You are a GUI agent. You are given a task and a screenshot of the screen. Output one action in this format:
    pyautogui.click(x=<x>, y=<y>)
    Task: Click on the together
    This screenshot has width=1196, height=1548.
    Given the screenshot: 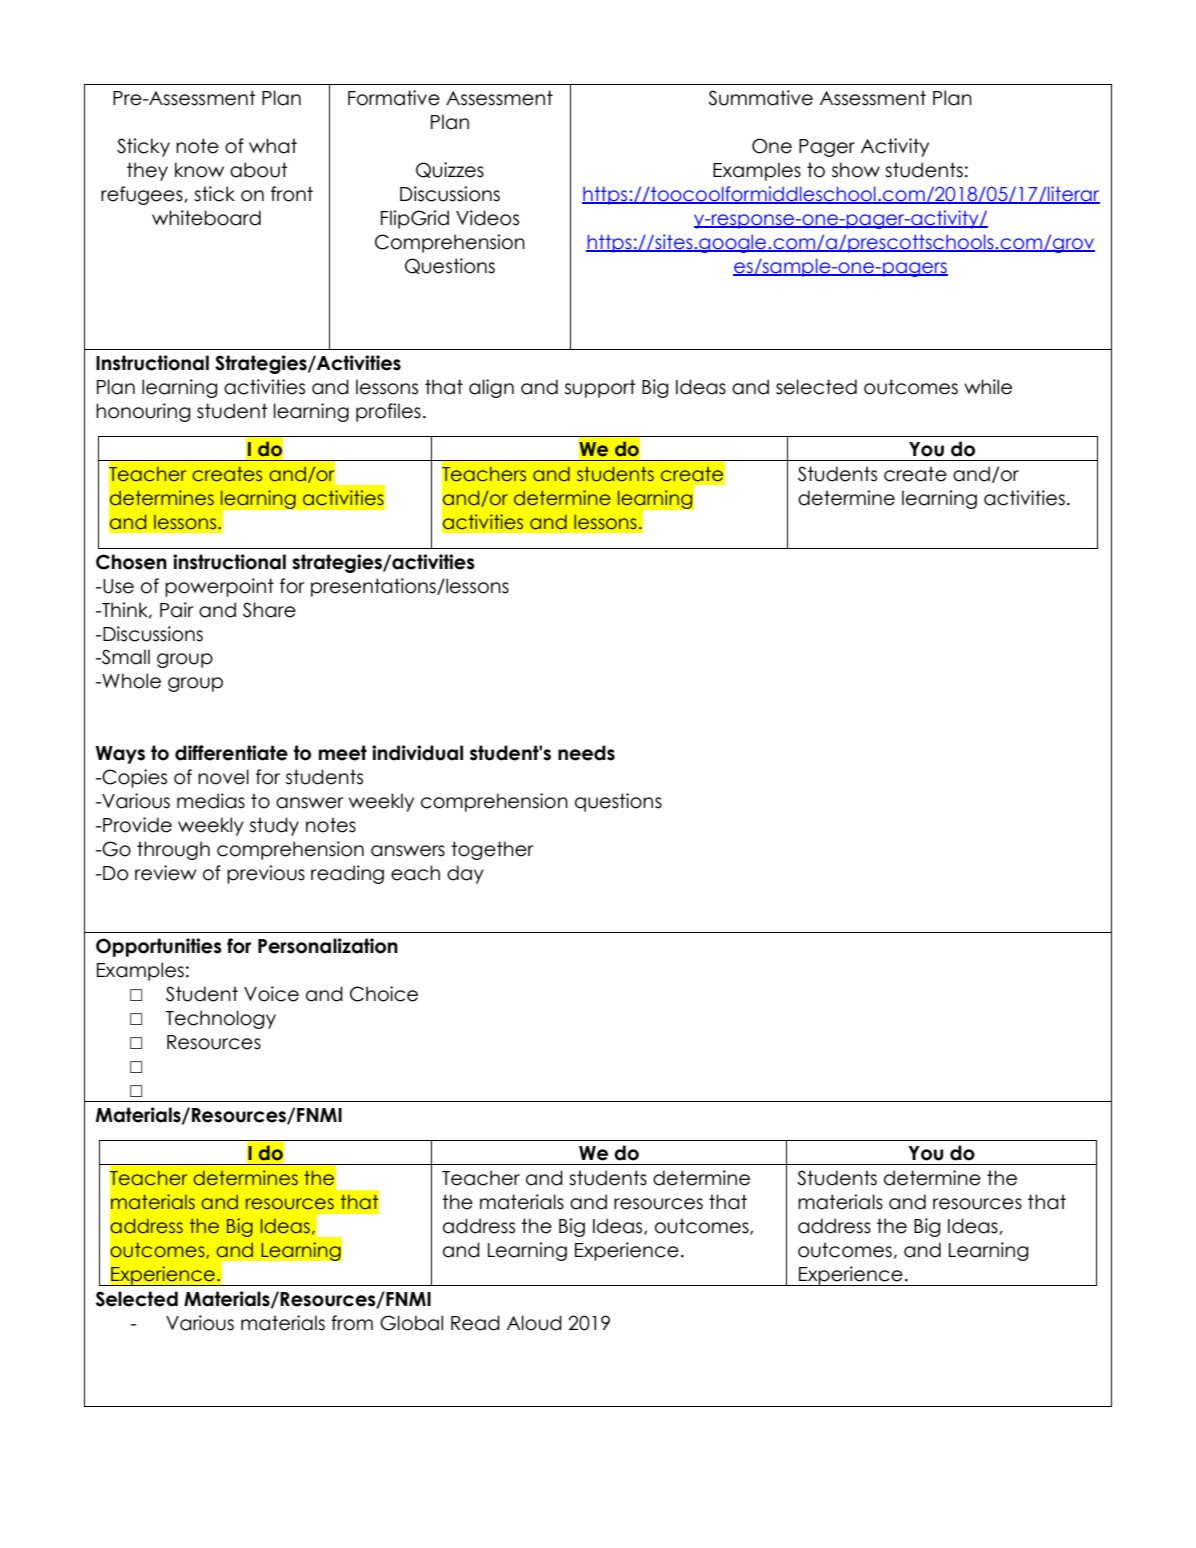 What is the action you would take?
    pyautogui.click(x=492, y=850)
